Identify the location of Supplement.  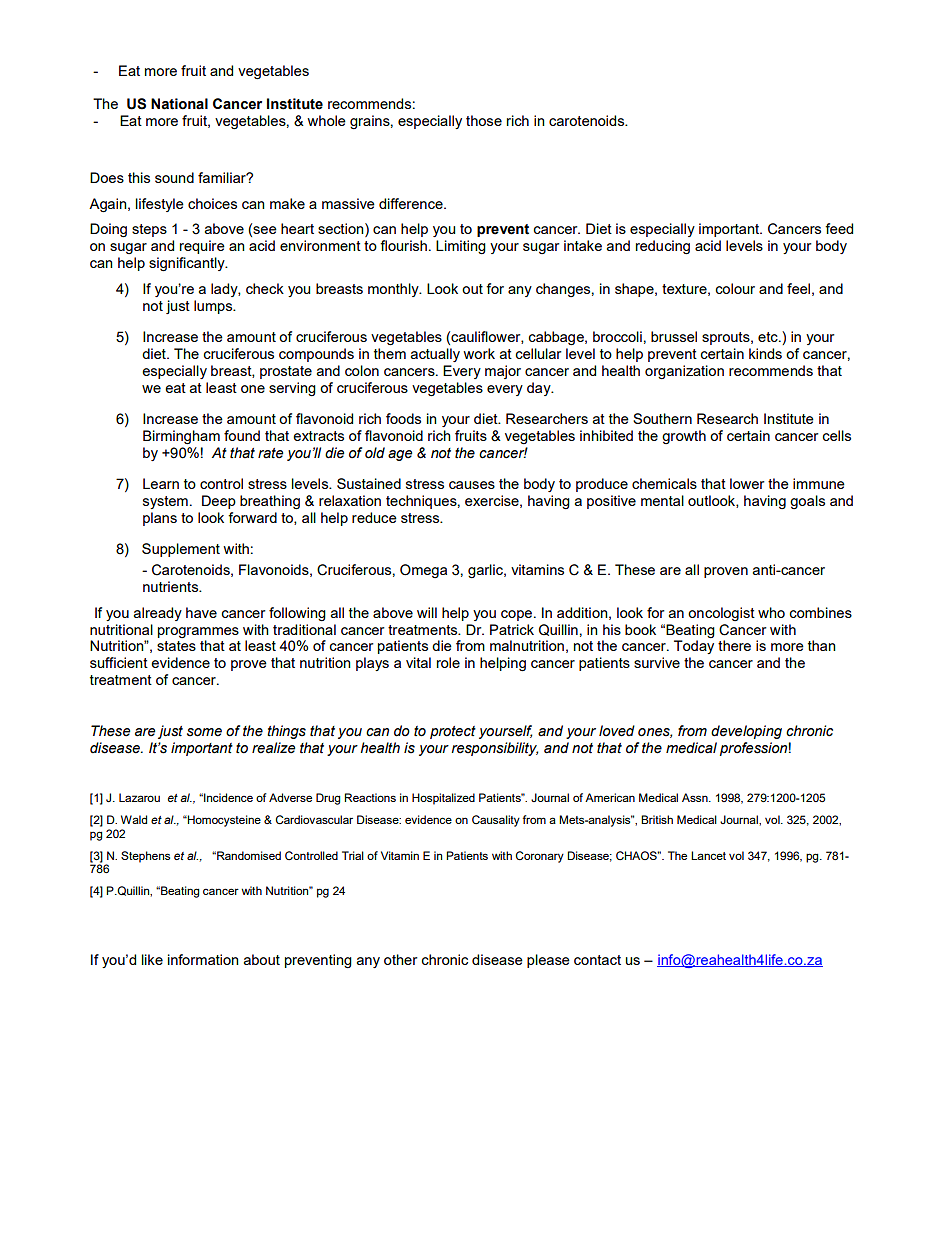
(181, 550).
